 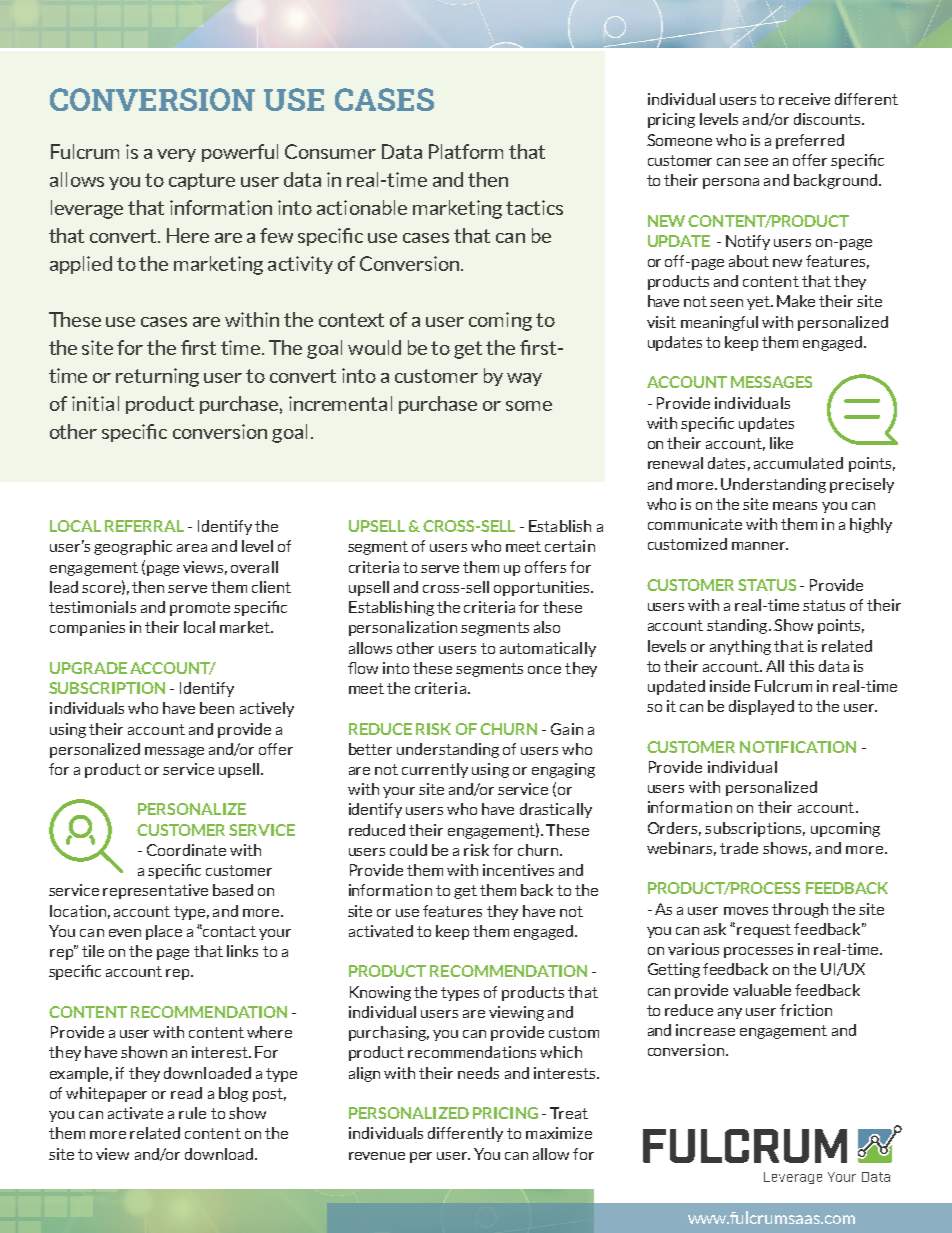 What do you see at coordinates (547, 627) in the screenshot?
I see `also` at bounding box center [547, 627].
